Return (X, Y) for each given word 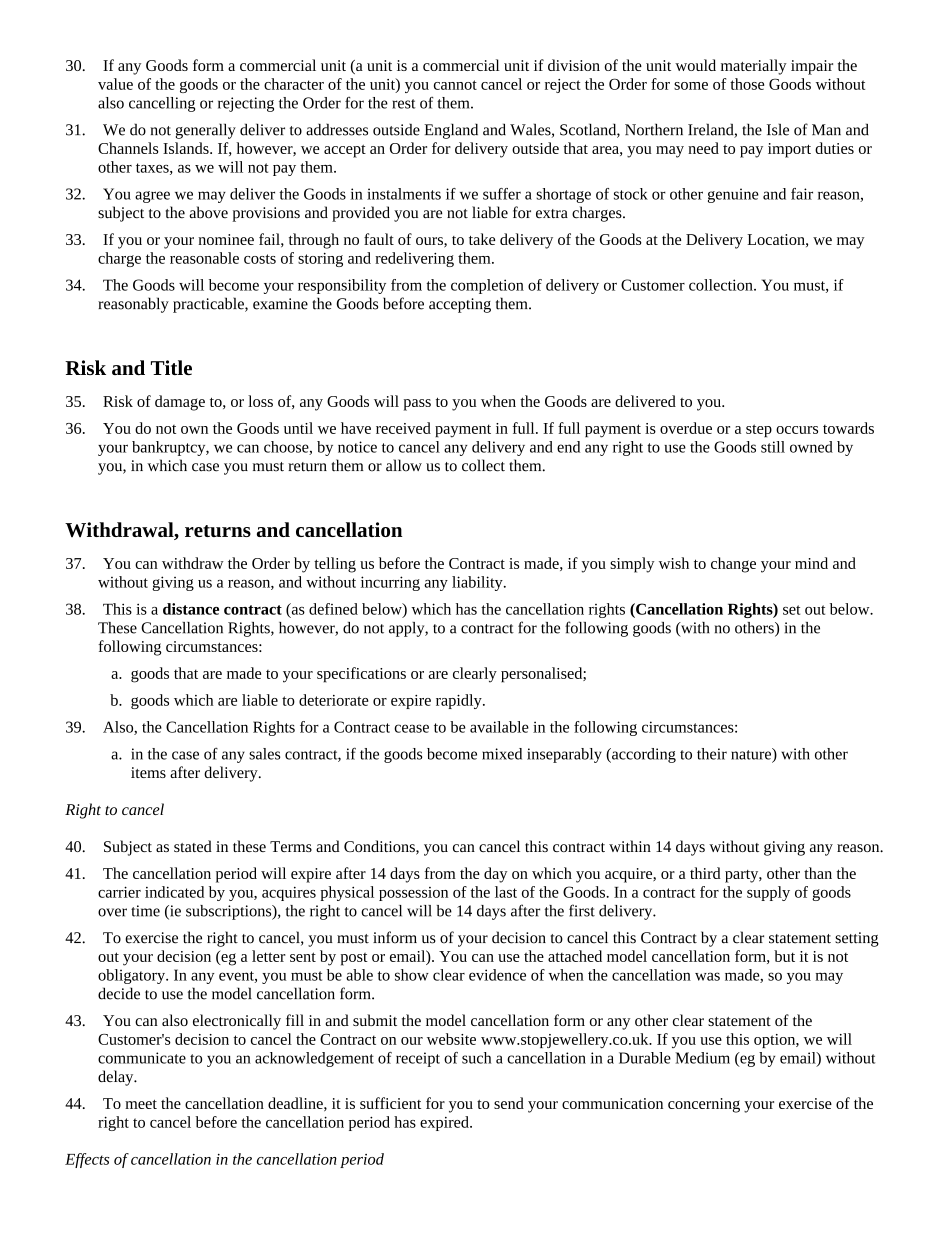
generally (206, 131)
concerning (704, 1105)
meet (141, 1104)
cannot (455, 85)
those (747, 84)
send (509, 1103)
